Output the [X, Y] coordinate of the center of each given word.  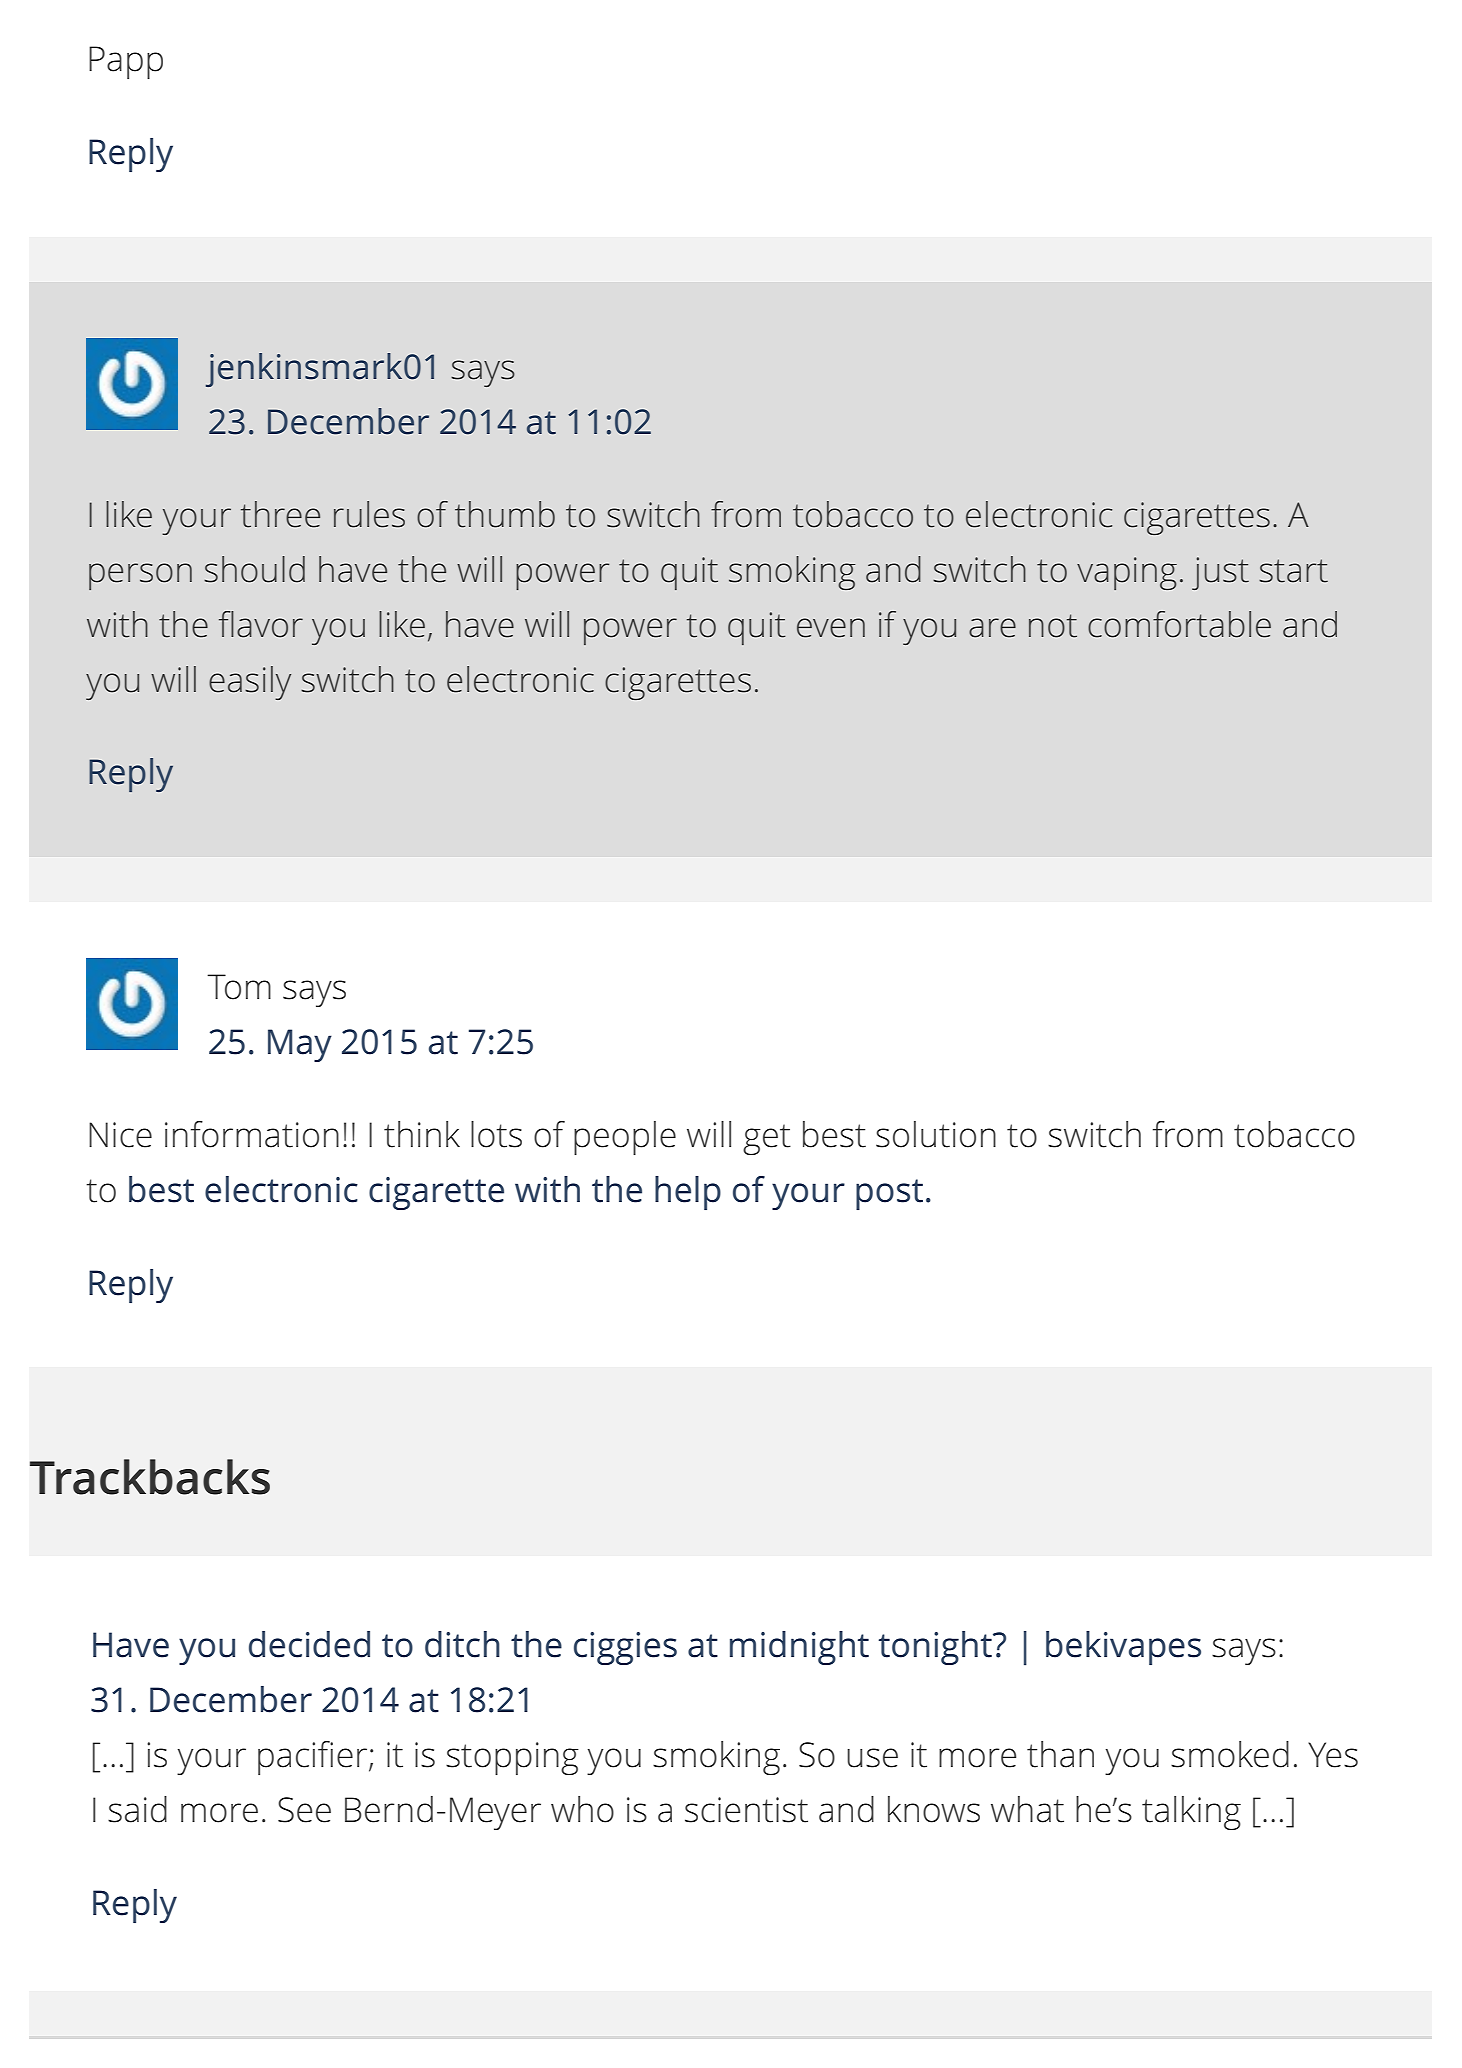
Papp [126, 62]
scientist [746, 1810]
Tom [239, 987]
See [304, 1810]
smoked [1230, 1754]
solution [936, 1134]
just [1220, 573]
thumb [505, 514]
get [767, 1139]
